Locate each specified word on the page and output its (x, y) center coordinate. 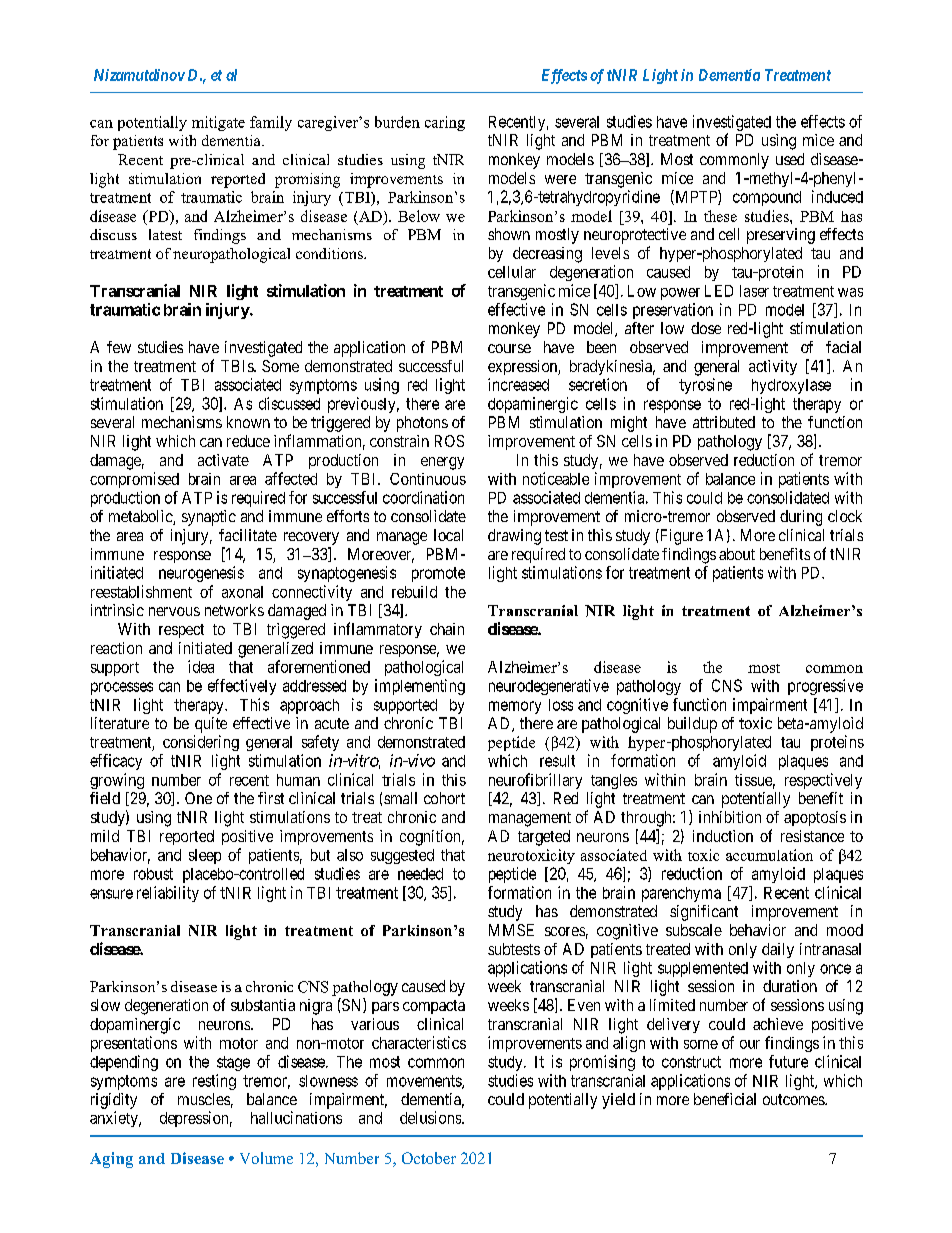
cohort (444, 798)
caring (445, 123)
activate (223, 460)
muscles (204, 1099)
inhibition (730, 817)
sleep (205, 856)
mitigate (218, 123)
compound (767, 198)
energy (442, 463)
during (801, 518)
